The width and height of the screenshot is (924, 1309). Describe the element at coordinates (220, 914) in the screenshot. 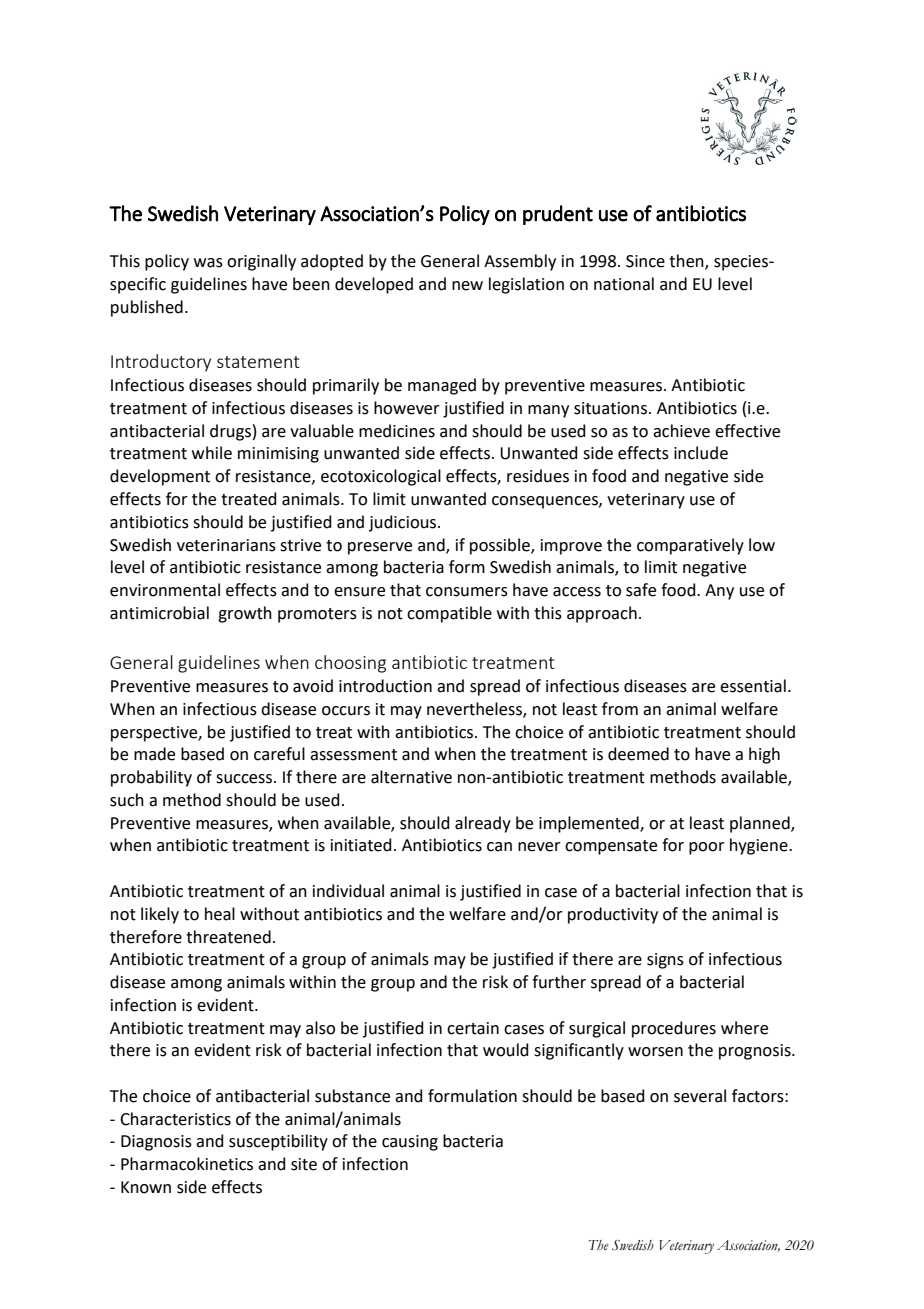

I see `heal` at that location.
